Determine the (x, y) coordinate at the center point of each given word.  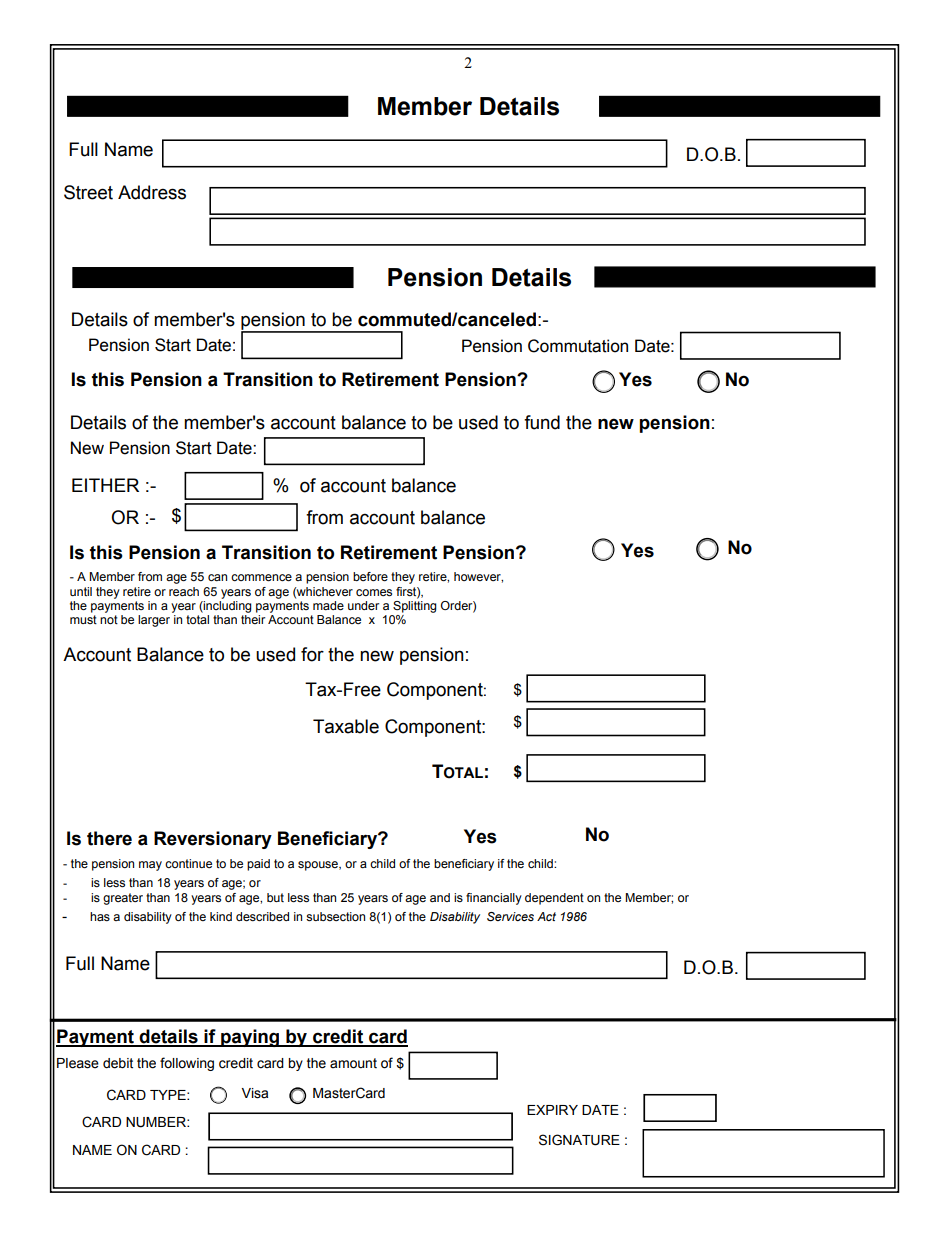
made (328, 605)
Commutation (578, 346)
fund (542, 422)
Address (152, 192)
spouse (319, 866)
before (370, 576)
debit (118, 1063)
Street (88, 192)
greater (123, 899)
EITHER (105, 485)
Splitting (415, 607)
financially (494, 899)
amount (353, 1063)
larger (154, 621)
